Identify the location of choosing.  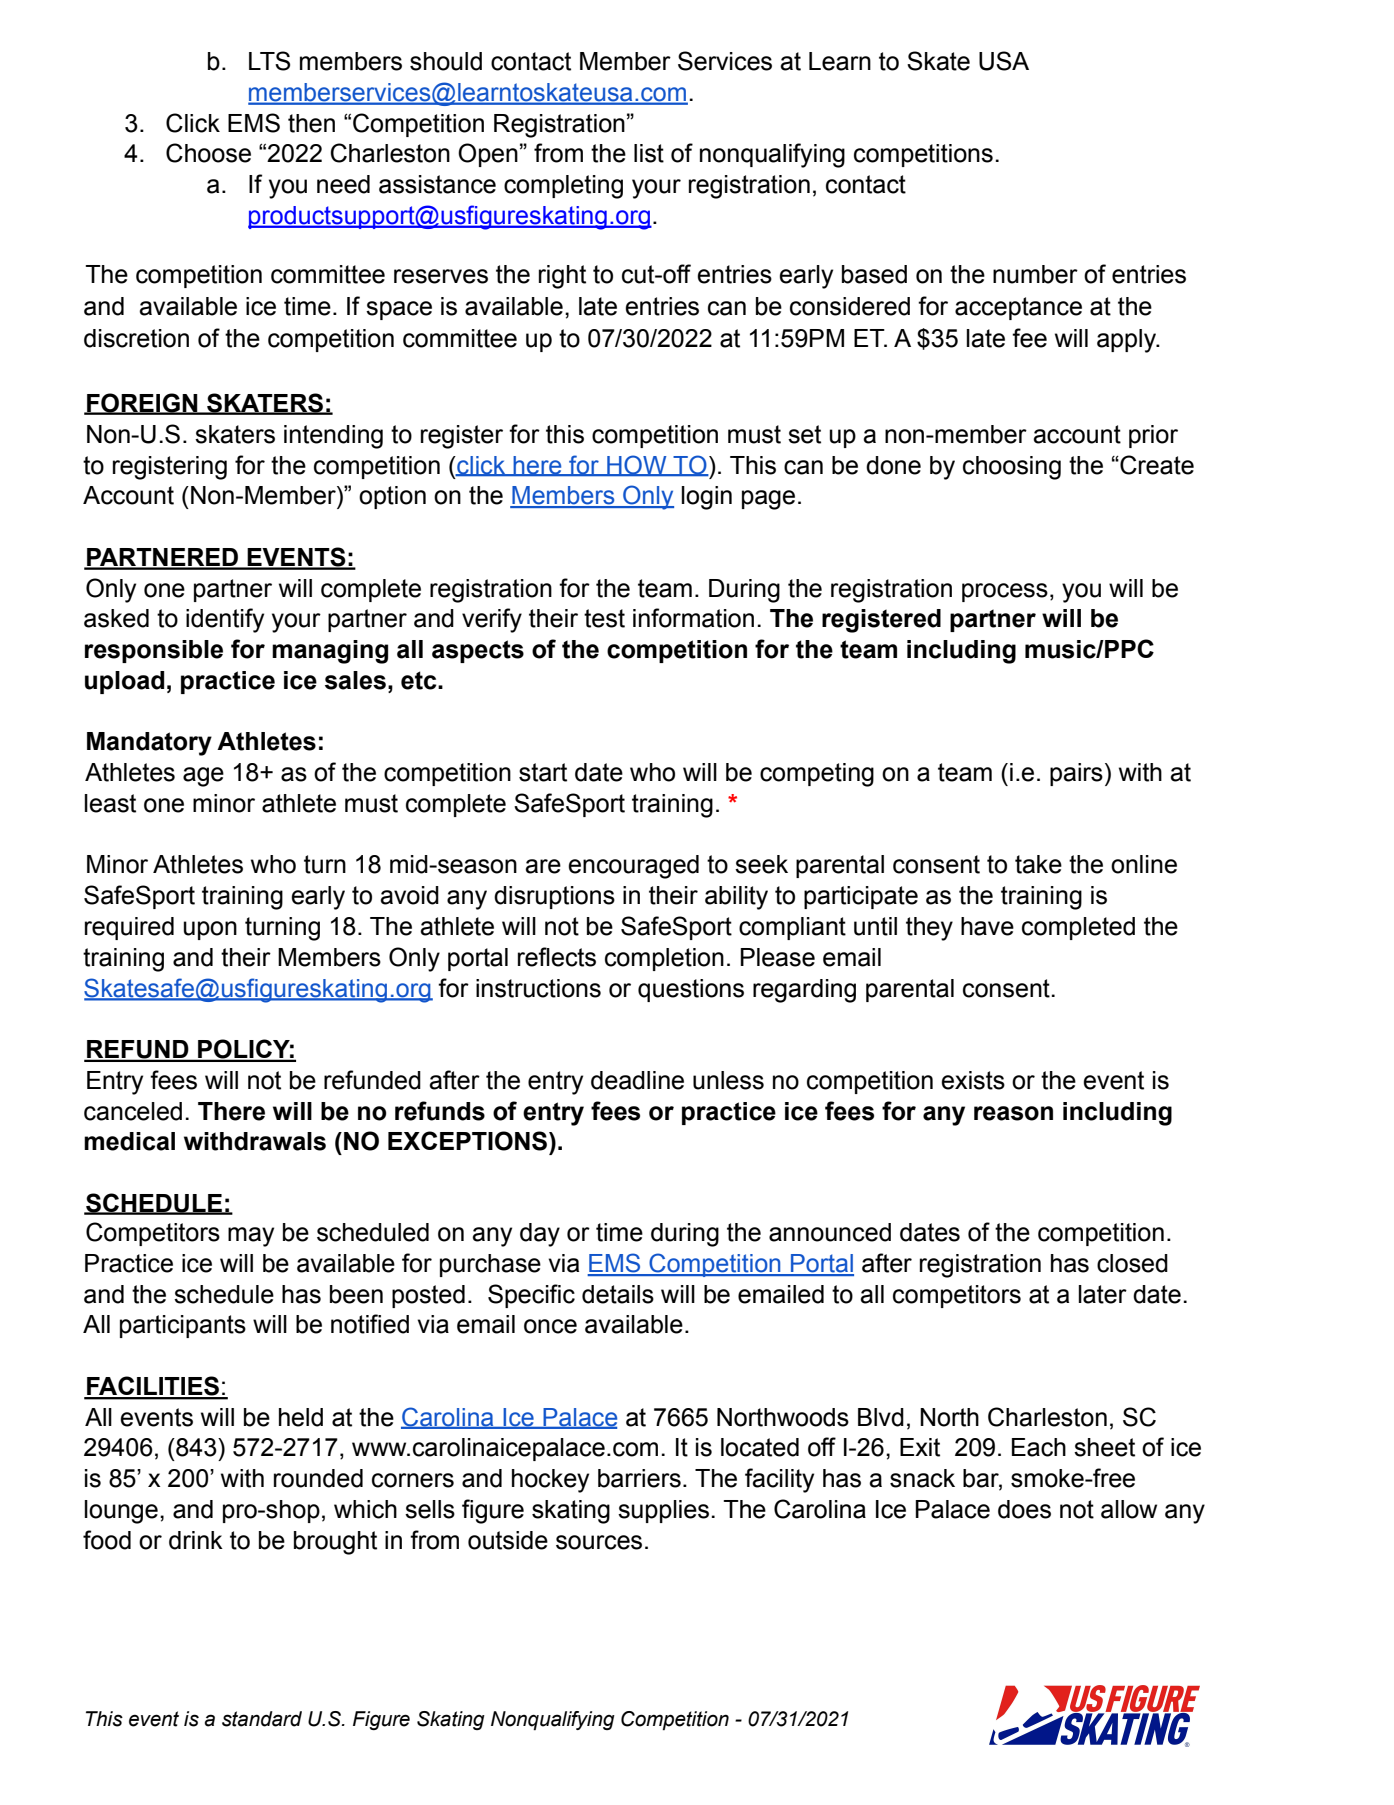
(1012, 468).
